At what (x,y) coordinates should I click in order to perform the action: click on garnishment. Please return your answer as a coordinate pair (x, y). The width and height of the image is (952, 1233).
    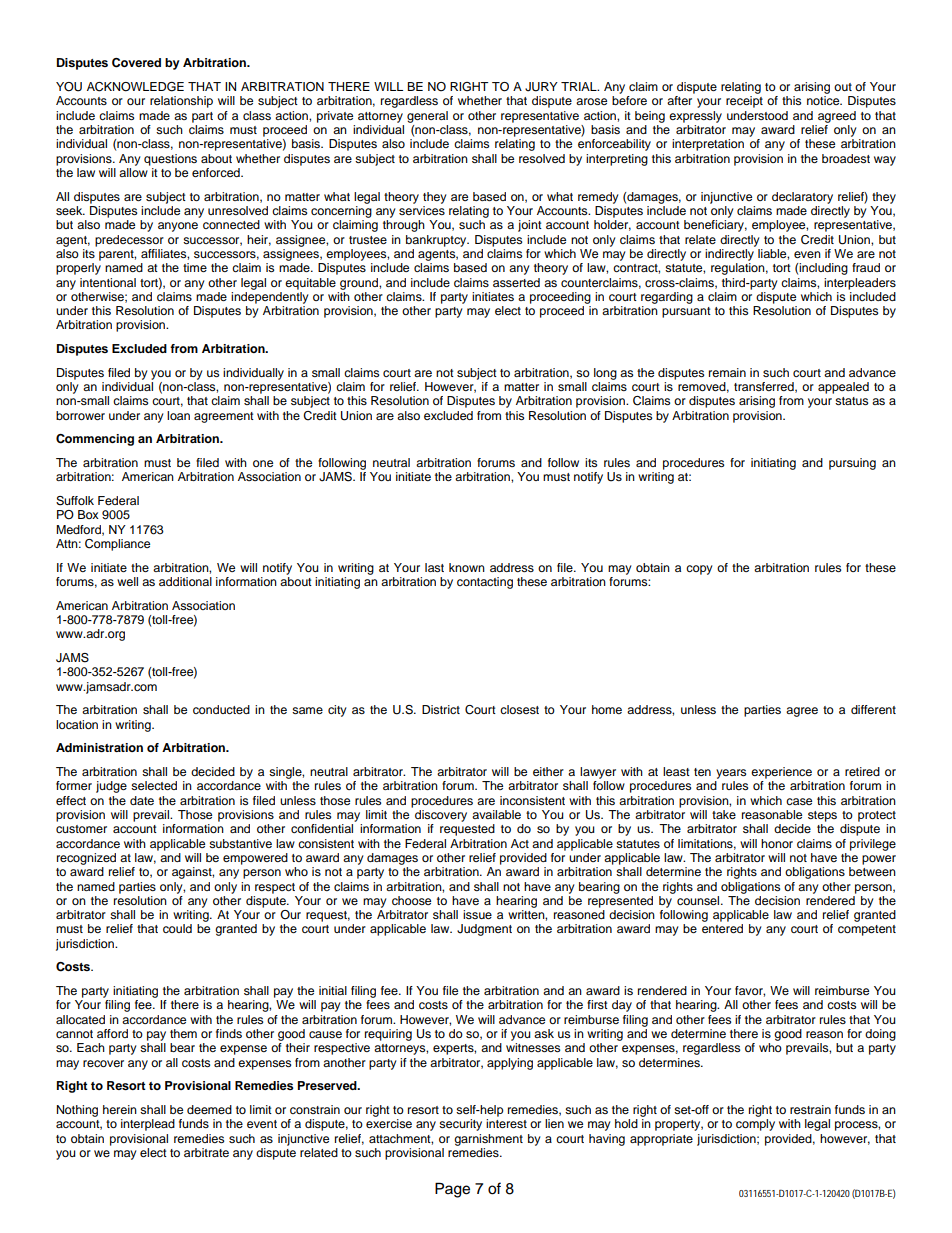
    Looking at the image, I should click on (488, 1140).
